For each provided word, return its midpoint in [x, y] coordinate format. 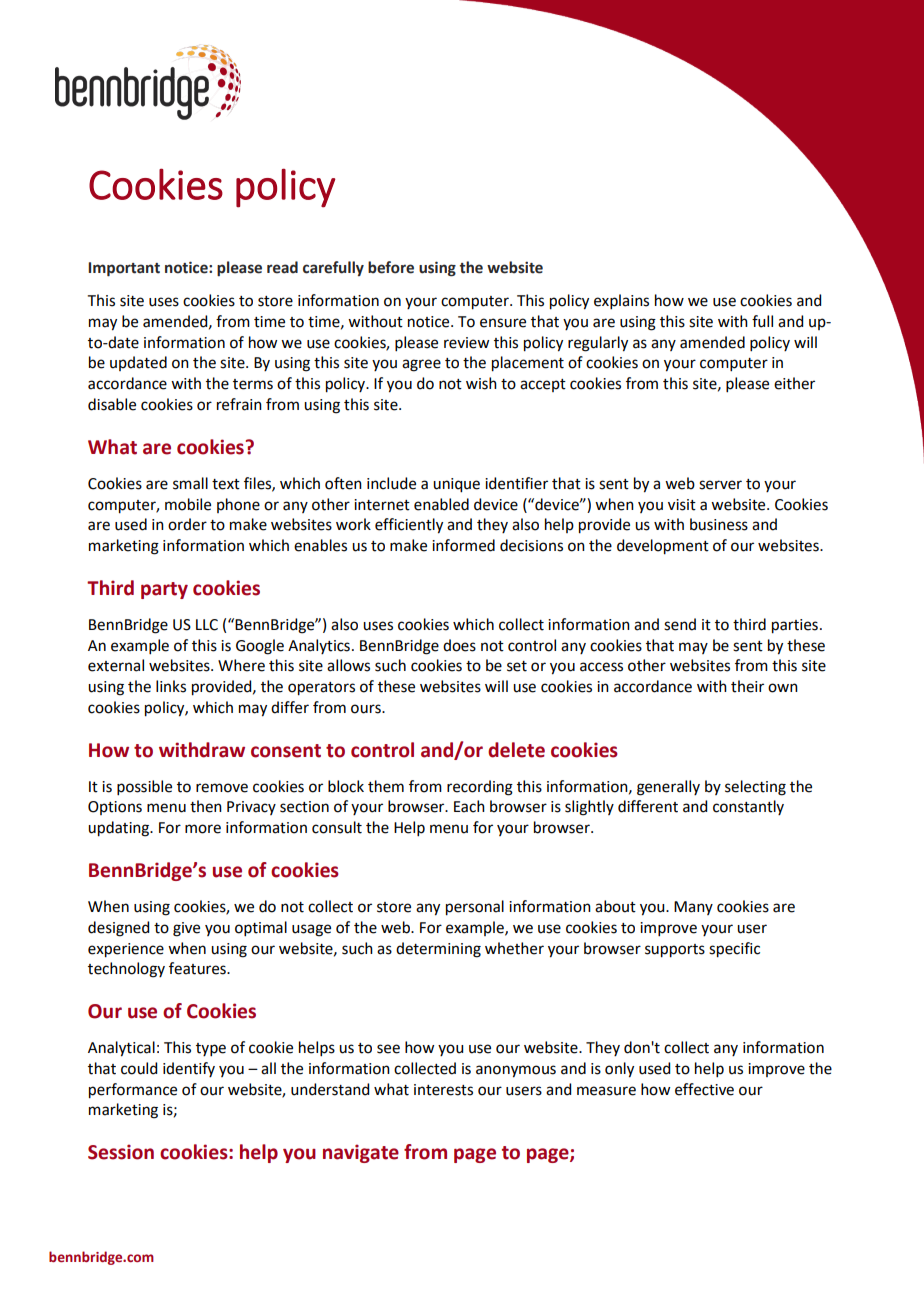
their [747, 686]
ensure [503, 323]
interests [443, 1090]
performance [133, 1091]
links [171, 686]
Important [124, 269]
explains [621, 301]
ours [367, 709]
